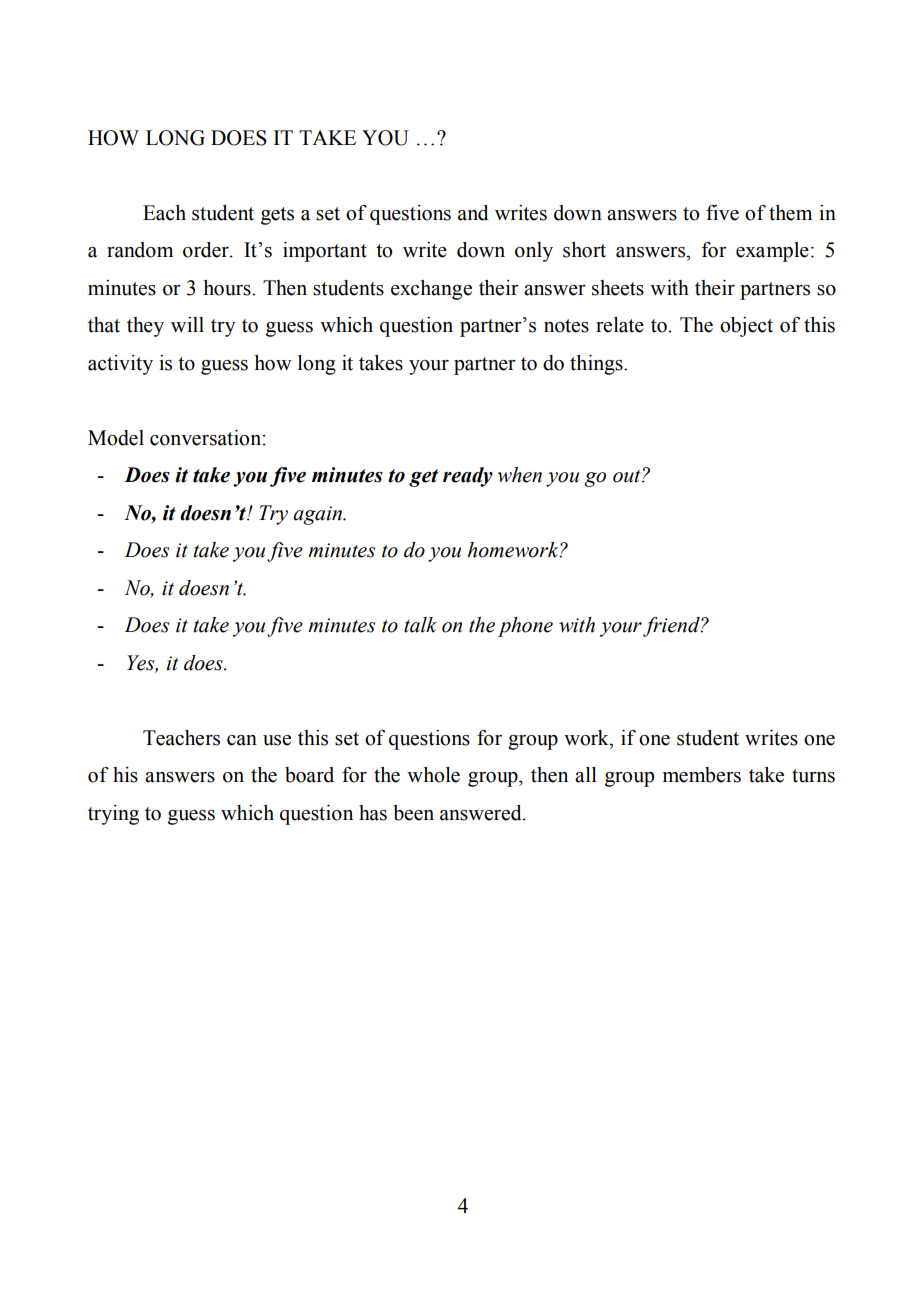  What do you see at coordinates (113, 815) in the document?
I see `trying` at bounding box center [113, 815].
